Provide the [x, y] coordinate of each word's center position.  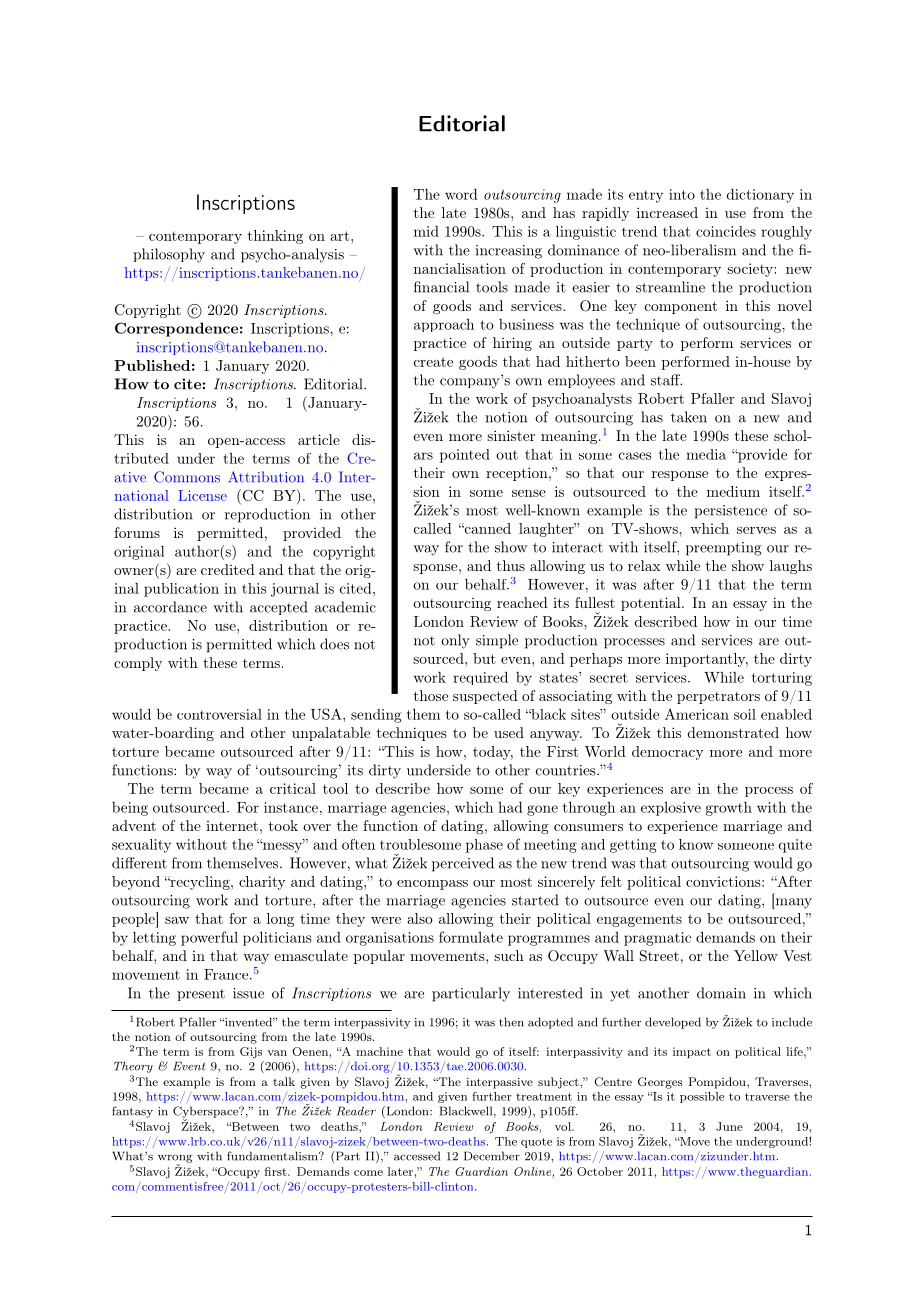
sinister [511, 435]
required [480, 678]
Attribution [266, 477]
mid [426, 231]
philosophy [169, 255]
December [492, 1156]
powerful [209, 938]
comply [138, 664]
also [420, 918]
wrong [175, 1159]
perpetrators [718, 698]
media [706, 454]
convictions [723, 881]
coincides [726, 231]
